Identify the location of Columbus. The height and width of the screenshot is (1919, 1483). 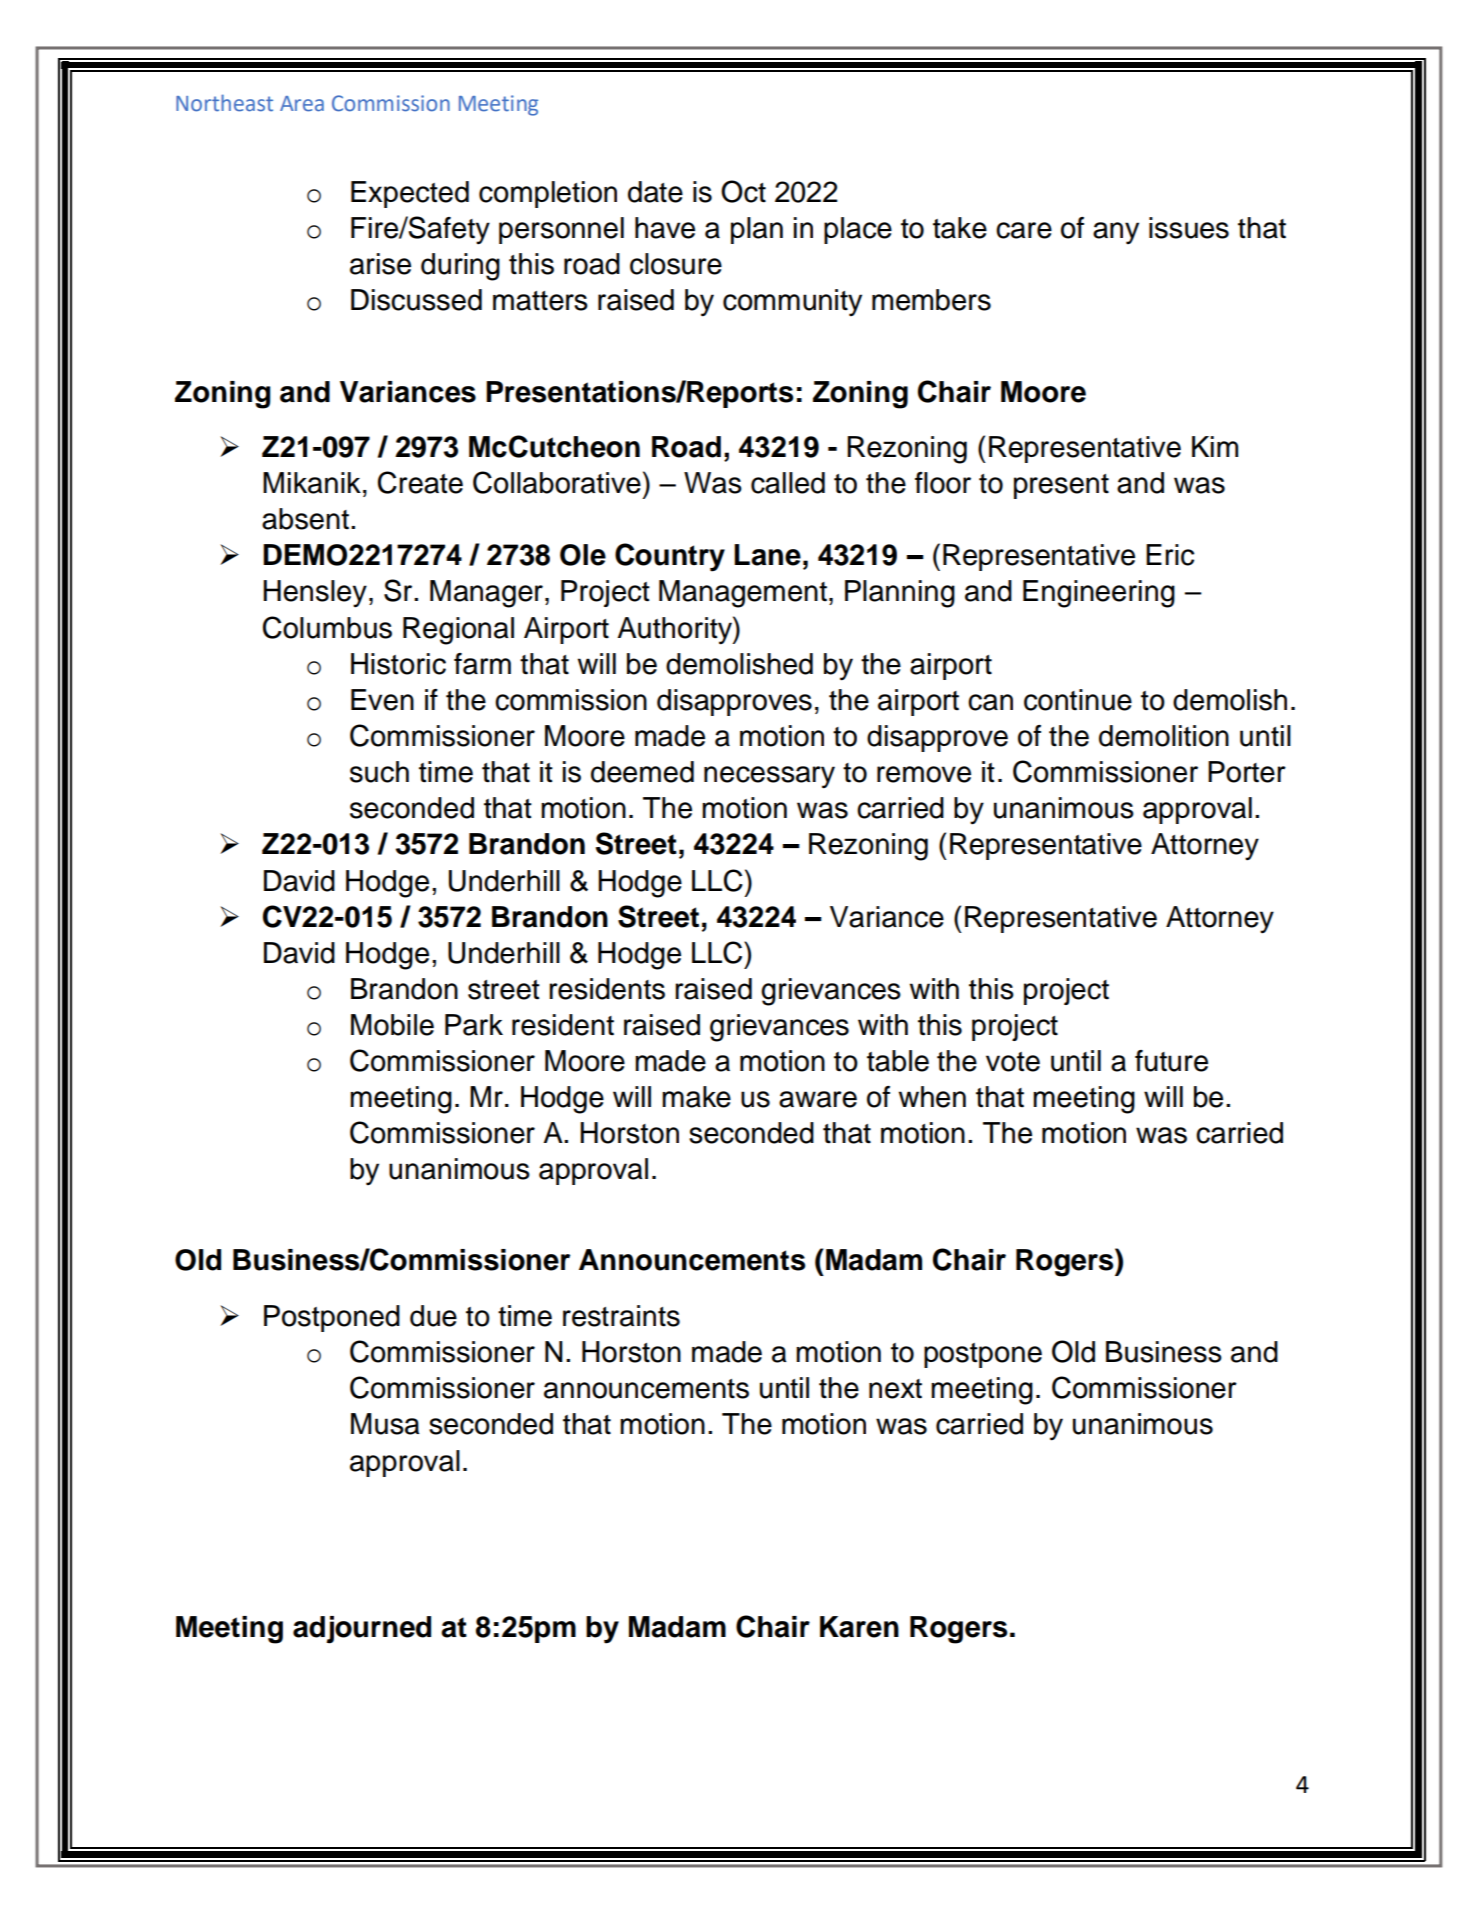
(327, 627).
